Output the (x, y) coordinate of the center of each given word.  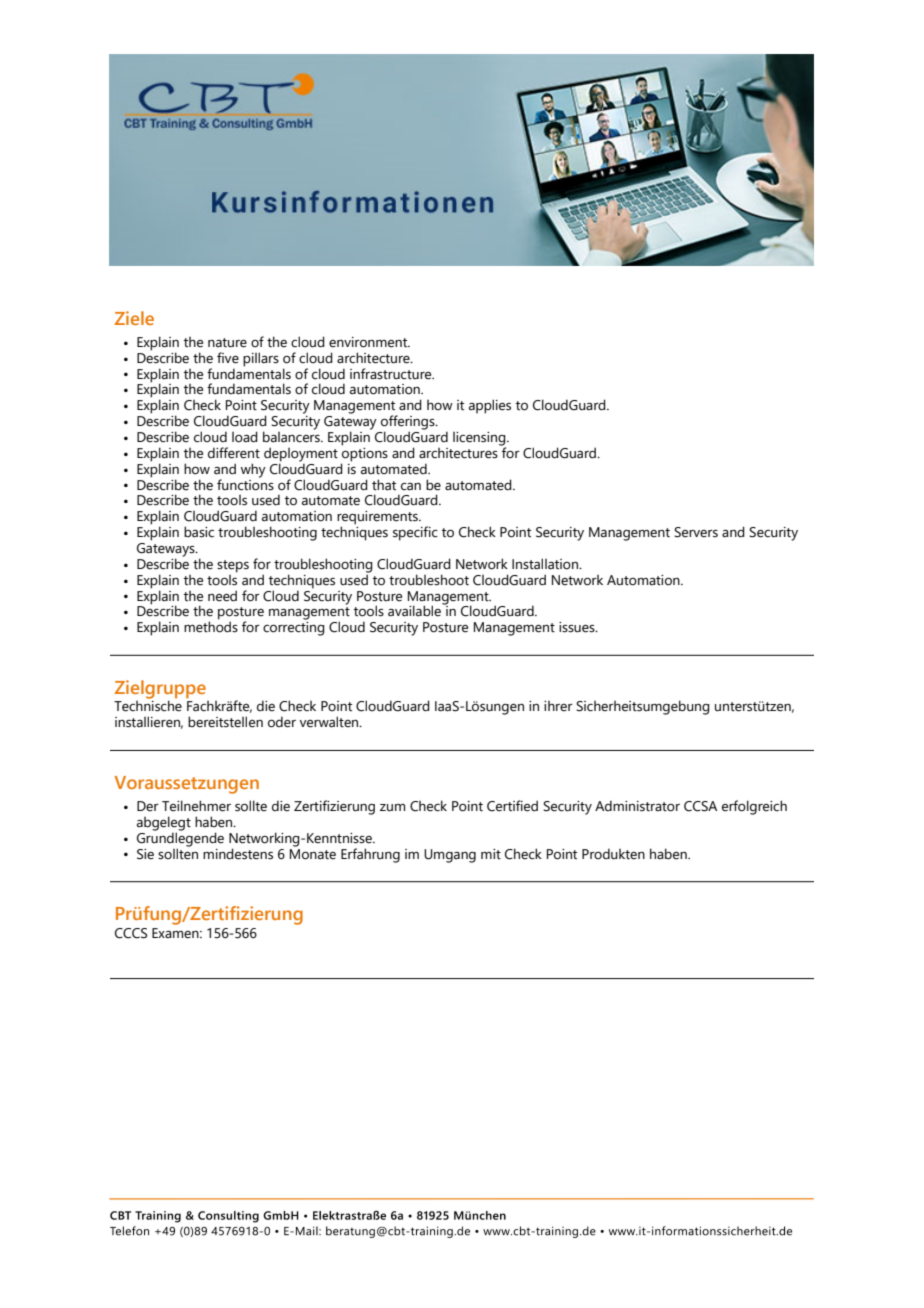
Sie (145, 854)
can (411, 486)
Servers (696, 532)
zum (392, 808)
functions (245, 484)
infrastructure (392, 374)
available (416, 610)
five (228, 358)
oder (282, 722)
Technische (148, 706)
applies (490, 406)
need (222, 596)
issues (578, 627)
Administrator (637, 806)
